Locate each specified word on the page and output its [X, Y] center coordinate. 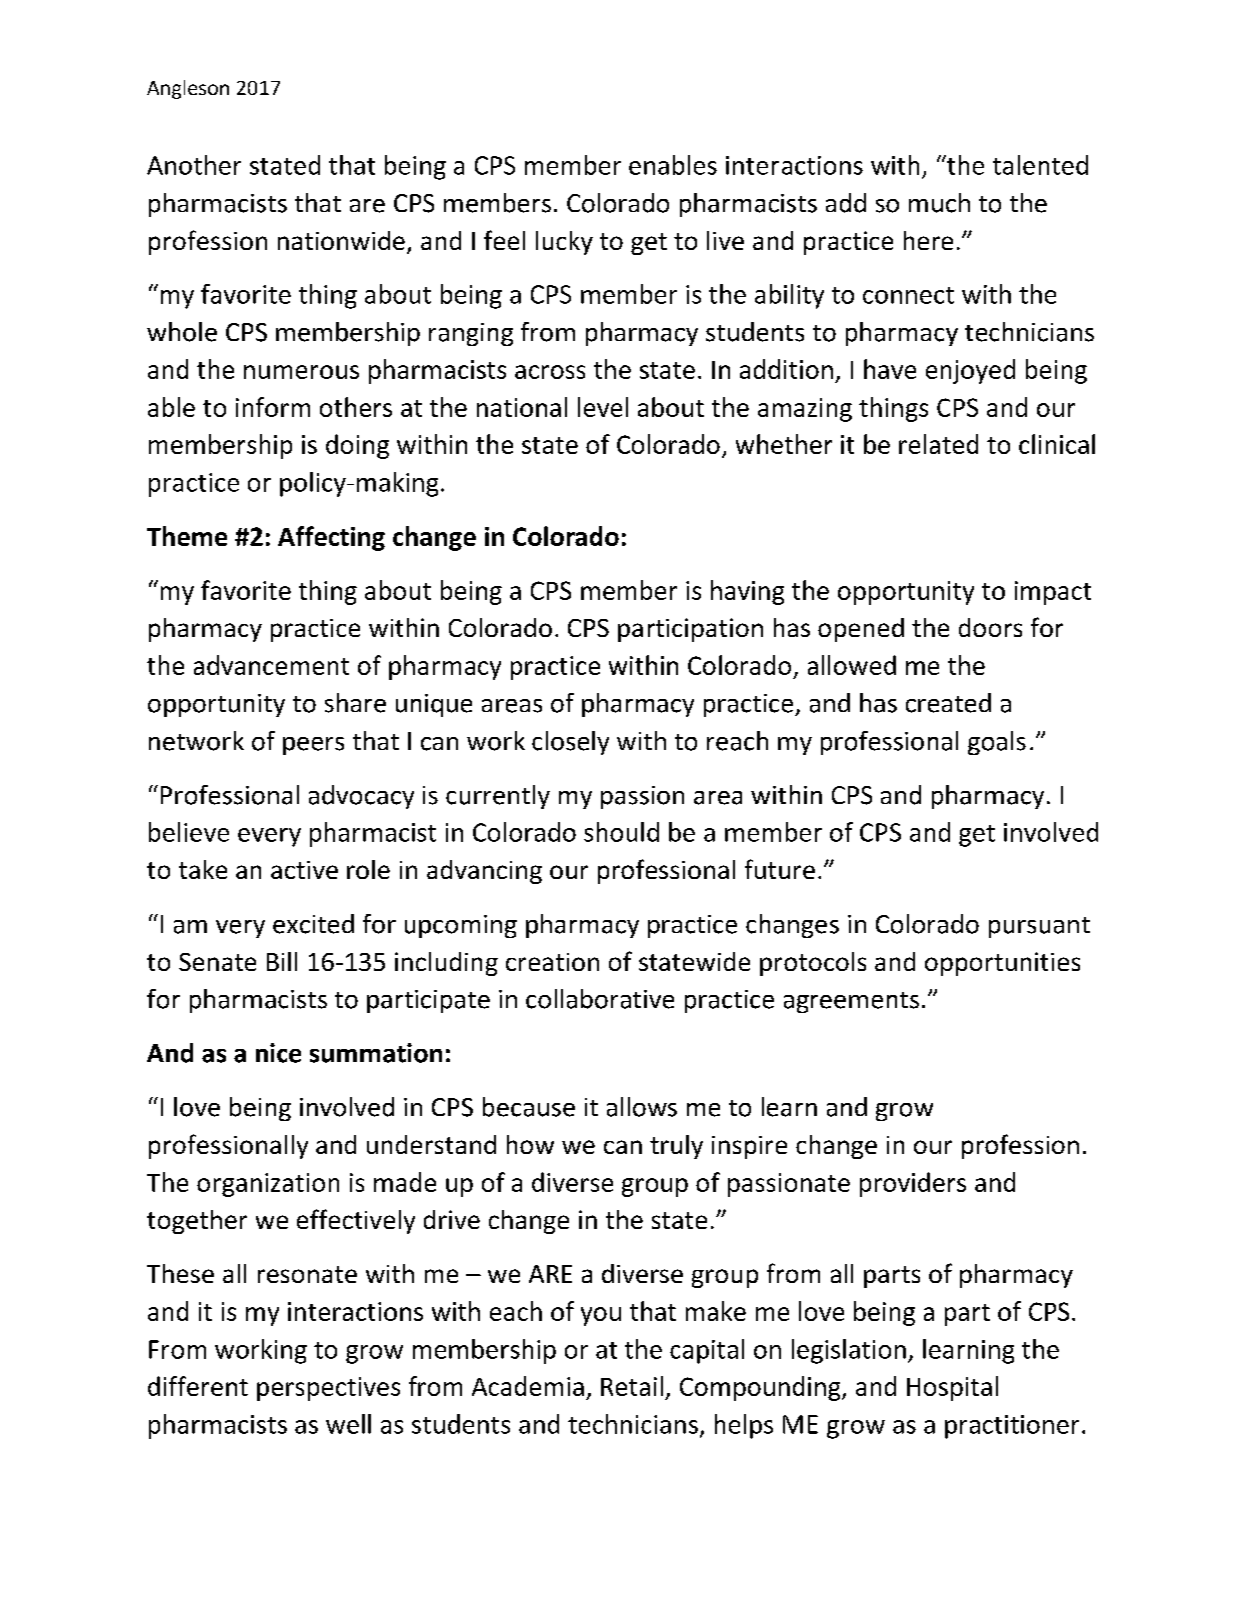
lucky [564, 243]
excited [313, 924]
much [939, 203]
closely [570, 743]
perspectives [328, 1389]
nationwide [341, 240]
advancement [271, 665]
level [603, 407]
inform [273, 407]
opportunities [1002, 964]
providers [913, 1184]
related [938, 444]
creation [552, 962]
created [948, 703]
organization [268, 1185]
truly [676, 1147]
